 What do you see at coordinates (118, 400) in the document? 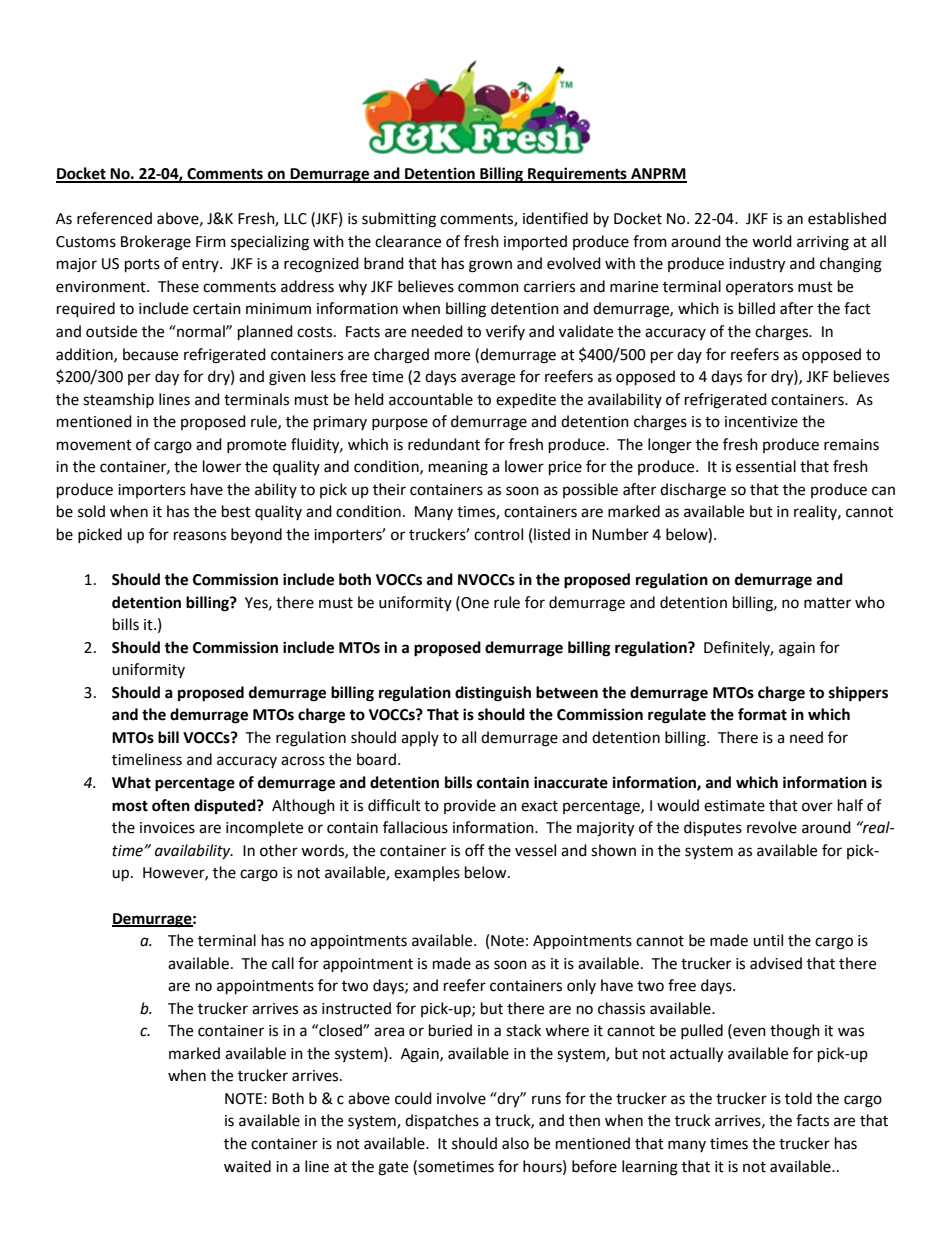
I see `steamship` at bounding box center [118, 400].
